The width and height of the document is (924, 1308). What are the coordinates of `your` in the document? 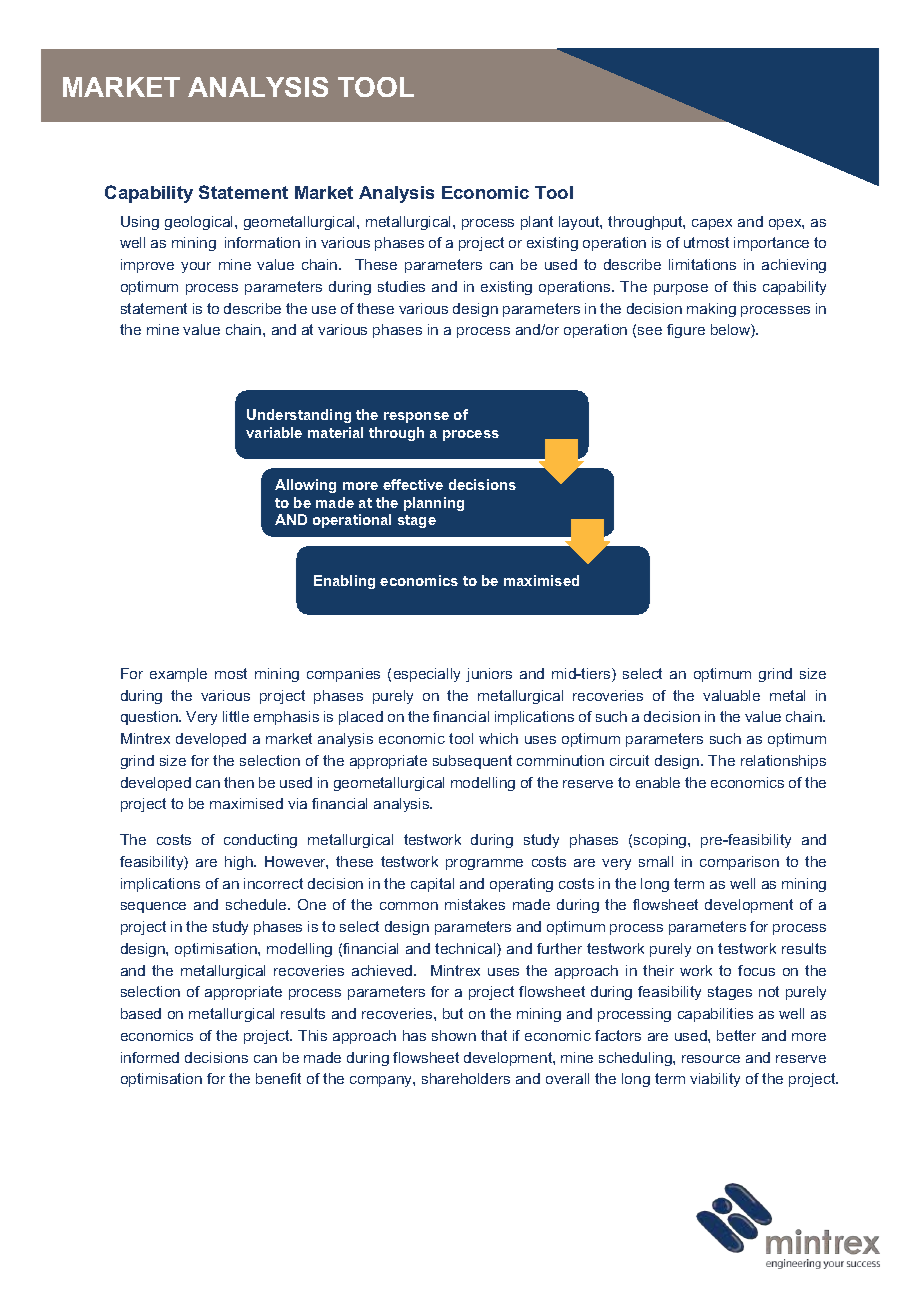 It's located at (196, 267).
